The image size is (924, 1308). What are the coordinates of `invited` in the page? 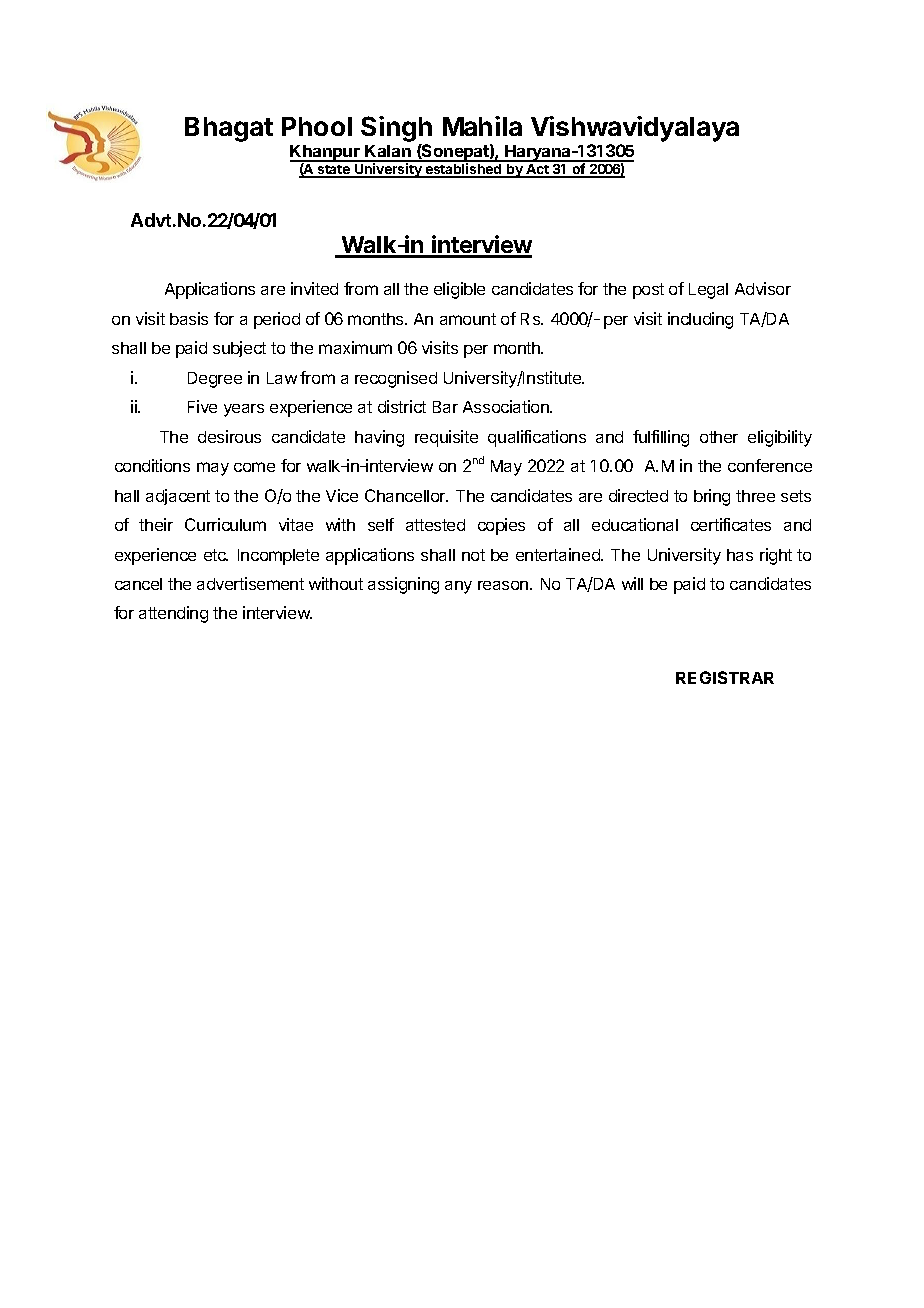 It's located at (314, 288).
